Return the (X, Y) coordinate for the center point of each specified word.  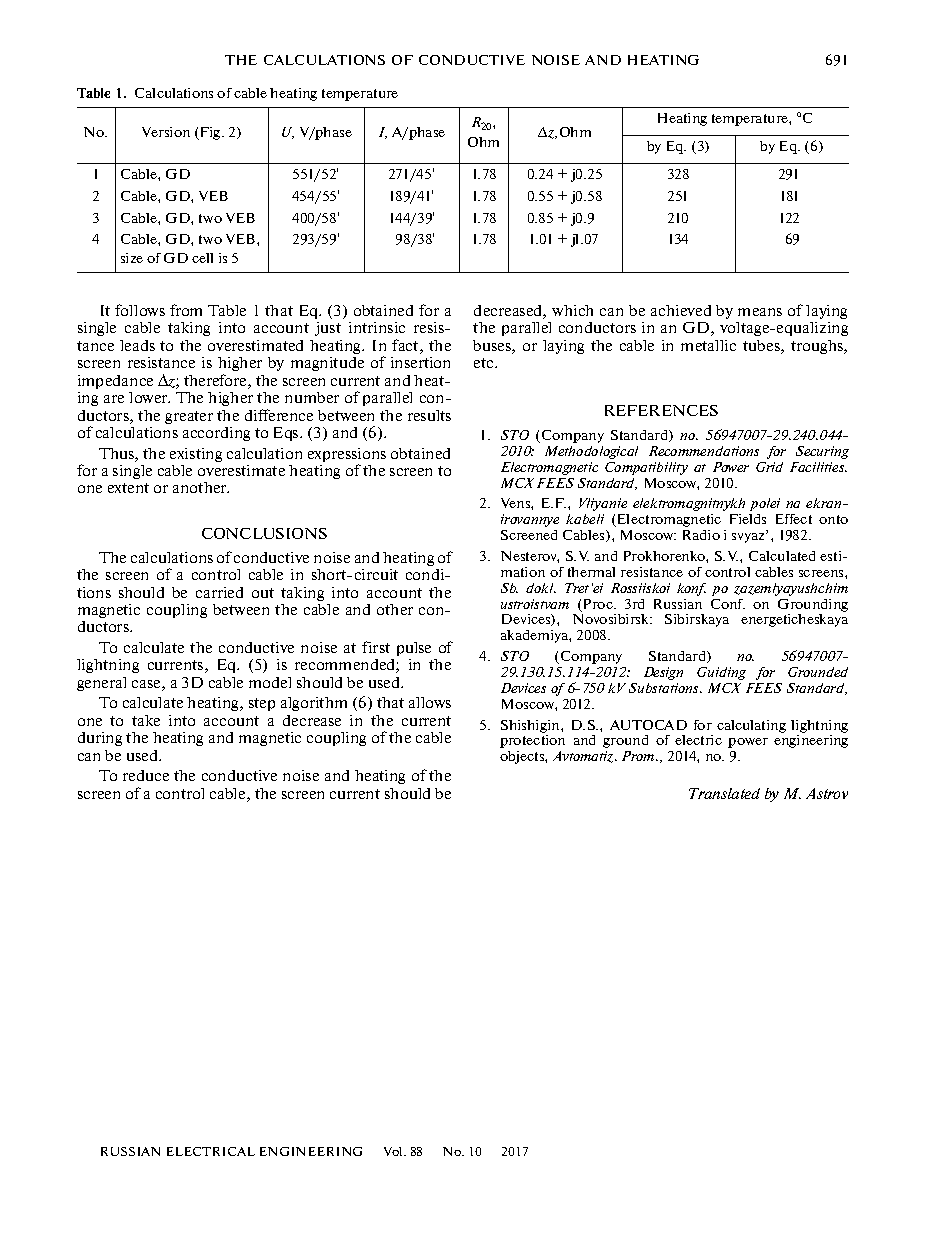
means (760, 312)
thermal (591, 572)
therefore (216, 381)
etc (485, 363)
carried (219, 592)
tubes (762, 347)
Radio (701, 535)
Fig (210, 133)
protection (532, 741)
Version (166, 132)
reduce (146, 775)
